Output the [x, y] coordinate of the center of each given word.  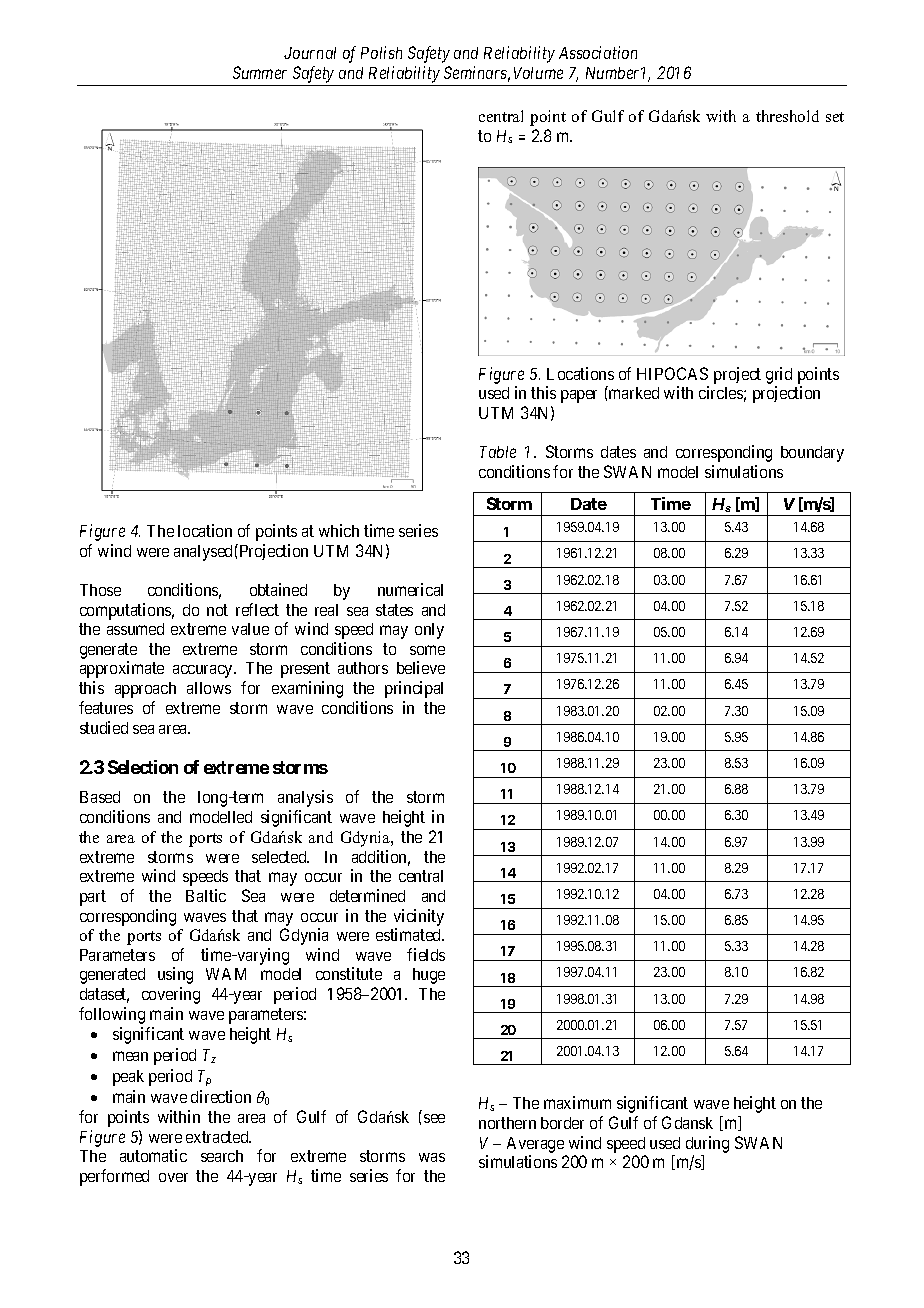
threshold [787, 116]
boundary [812, 454]
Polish [381, 52]
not [217, 610]
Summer [260, 72]
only [429, 631]
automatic [153, 1155]
